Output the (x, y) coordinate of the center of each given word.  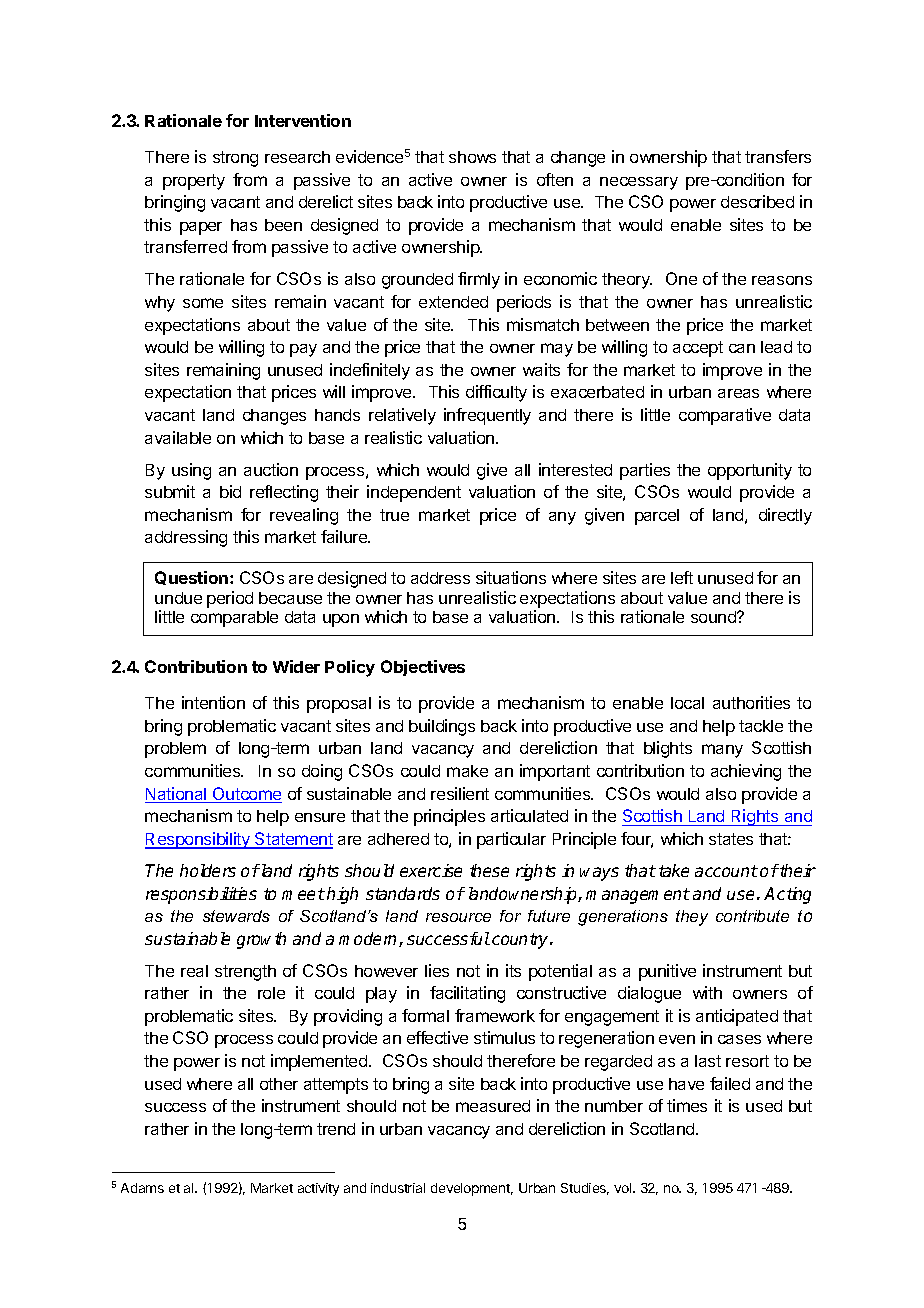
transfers (778, 156)
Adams (142, 1188)
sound (714, 617)
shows (472, 157)
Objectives (423, 668)
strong (235, 159)
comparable (234, 619)
